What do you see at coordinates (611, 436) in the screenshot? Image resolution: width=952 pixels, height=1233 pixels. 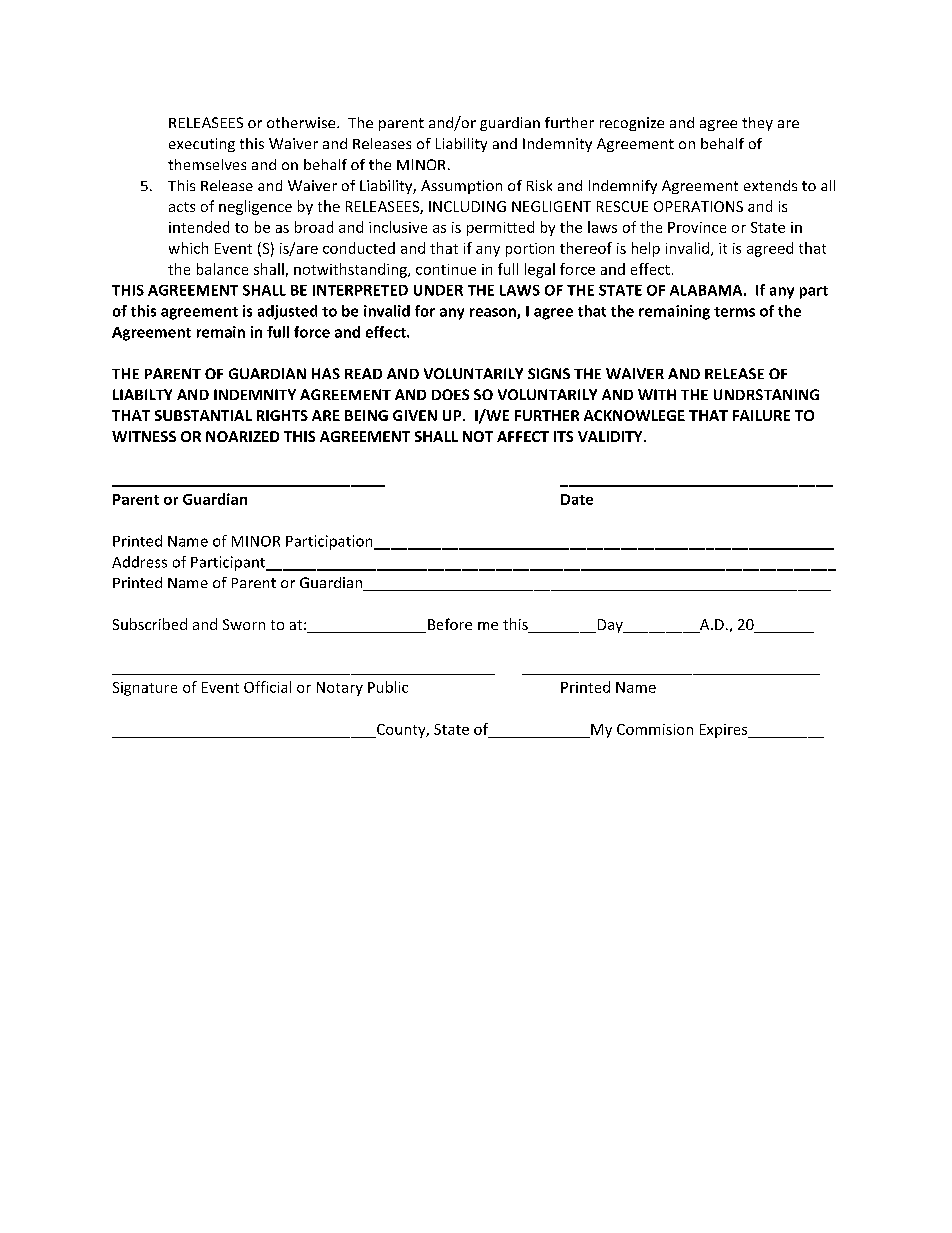 I see `VALIDITY` at bounding box center [611, 436].
